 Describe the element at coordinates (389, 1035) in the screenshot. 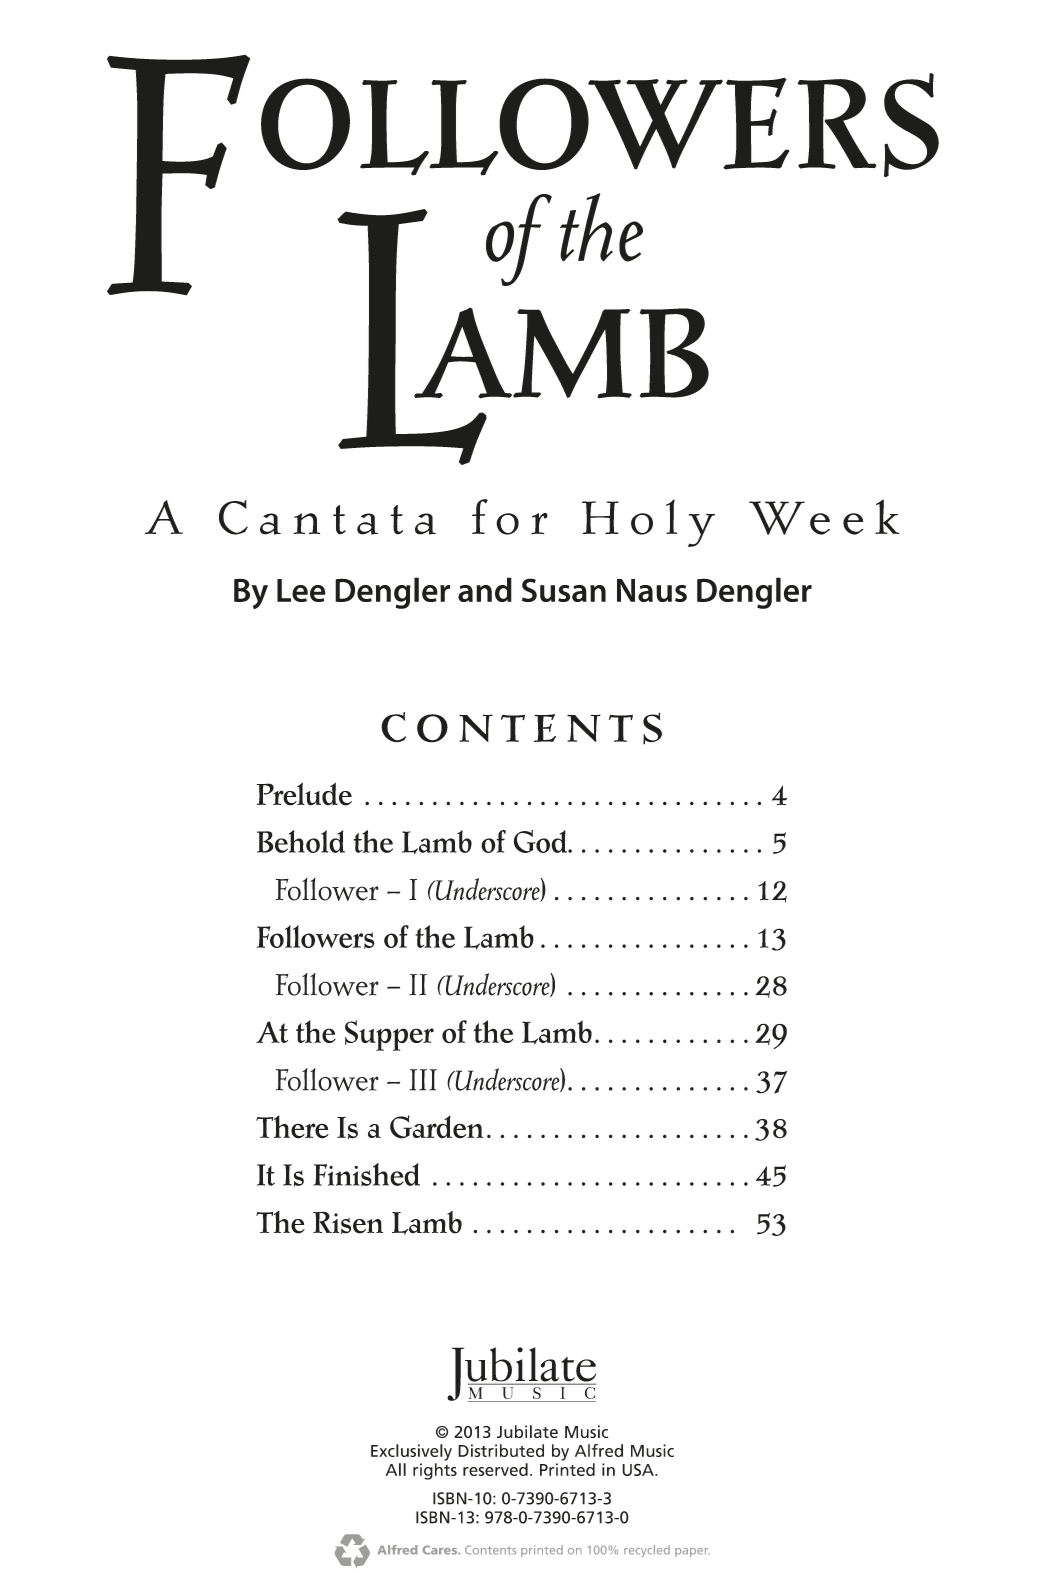

I see `Supper` at that location.
